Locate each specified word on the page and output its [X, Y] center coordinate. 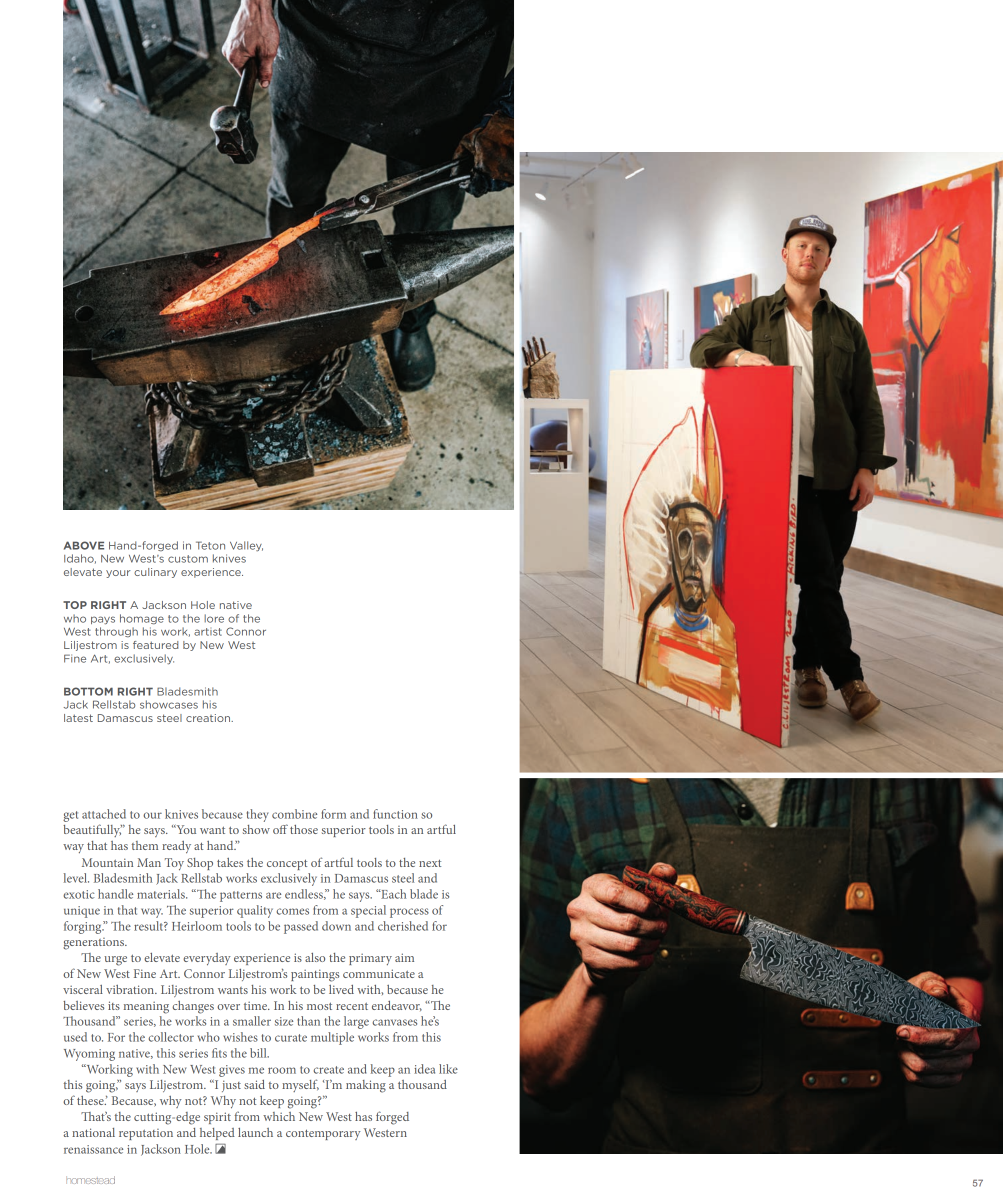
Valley [246, 546]
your [118, 574]
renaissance [93, 1149]
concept [287, 864]
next [430, 863]
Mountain [107, 862]
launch [255, 1132]
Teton [210, 545]
